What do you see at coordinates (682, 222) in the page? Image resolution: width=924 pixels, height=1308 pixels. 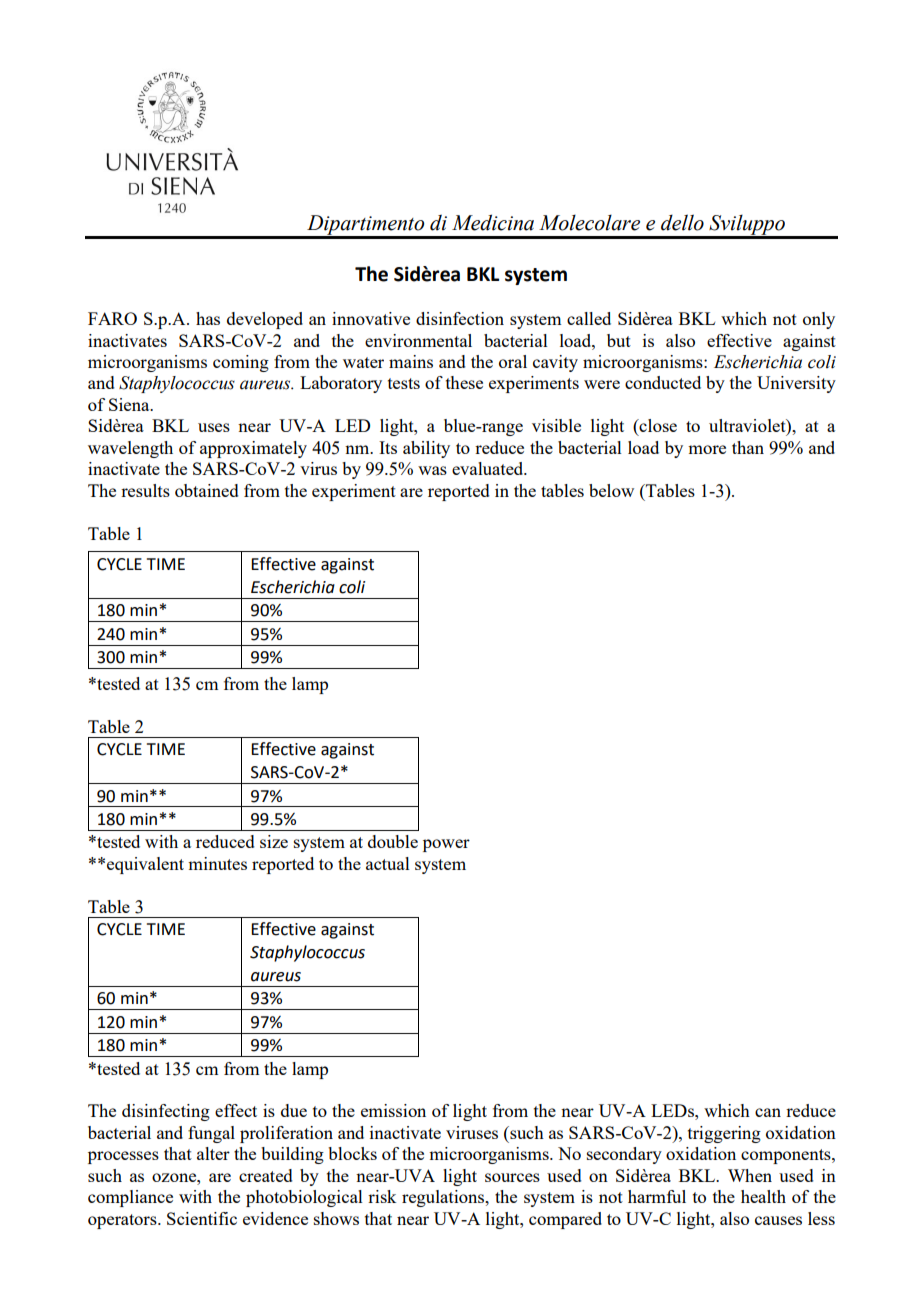 I see `dello` at bounding box center [682, 222].
